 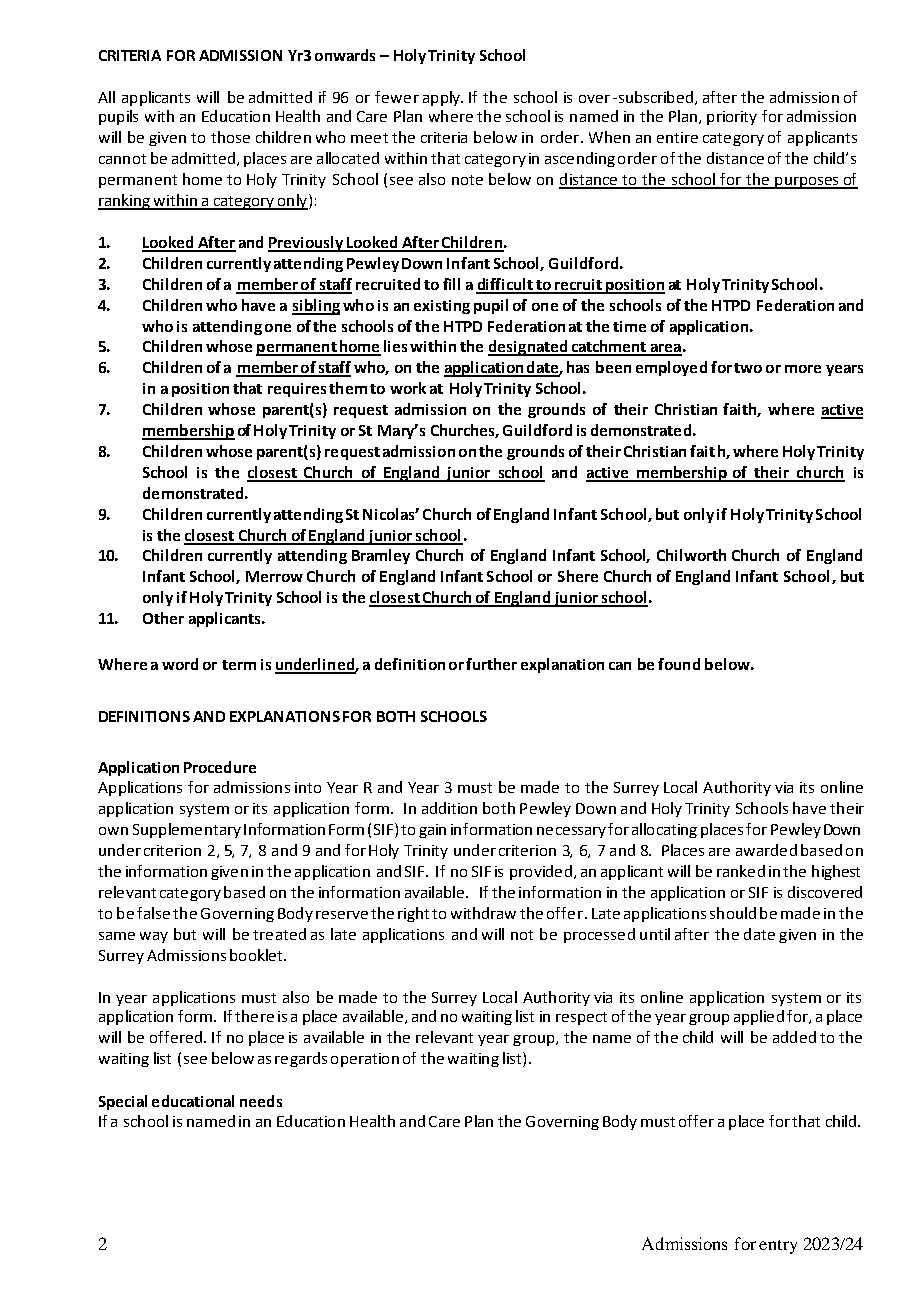 I want to click on Procedure, so click(x=220, y=767).
